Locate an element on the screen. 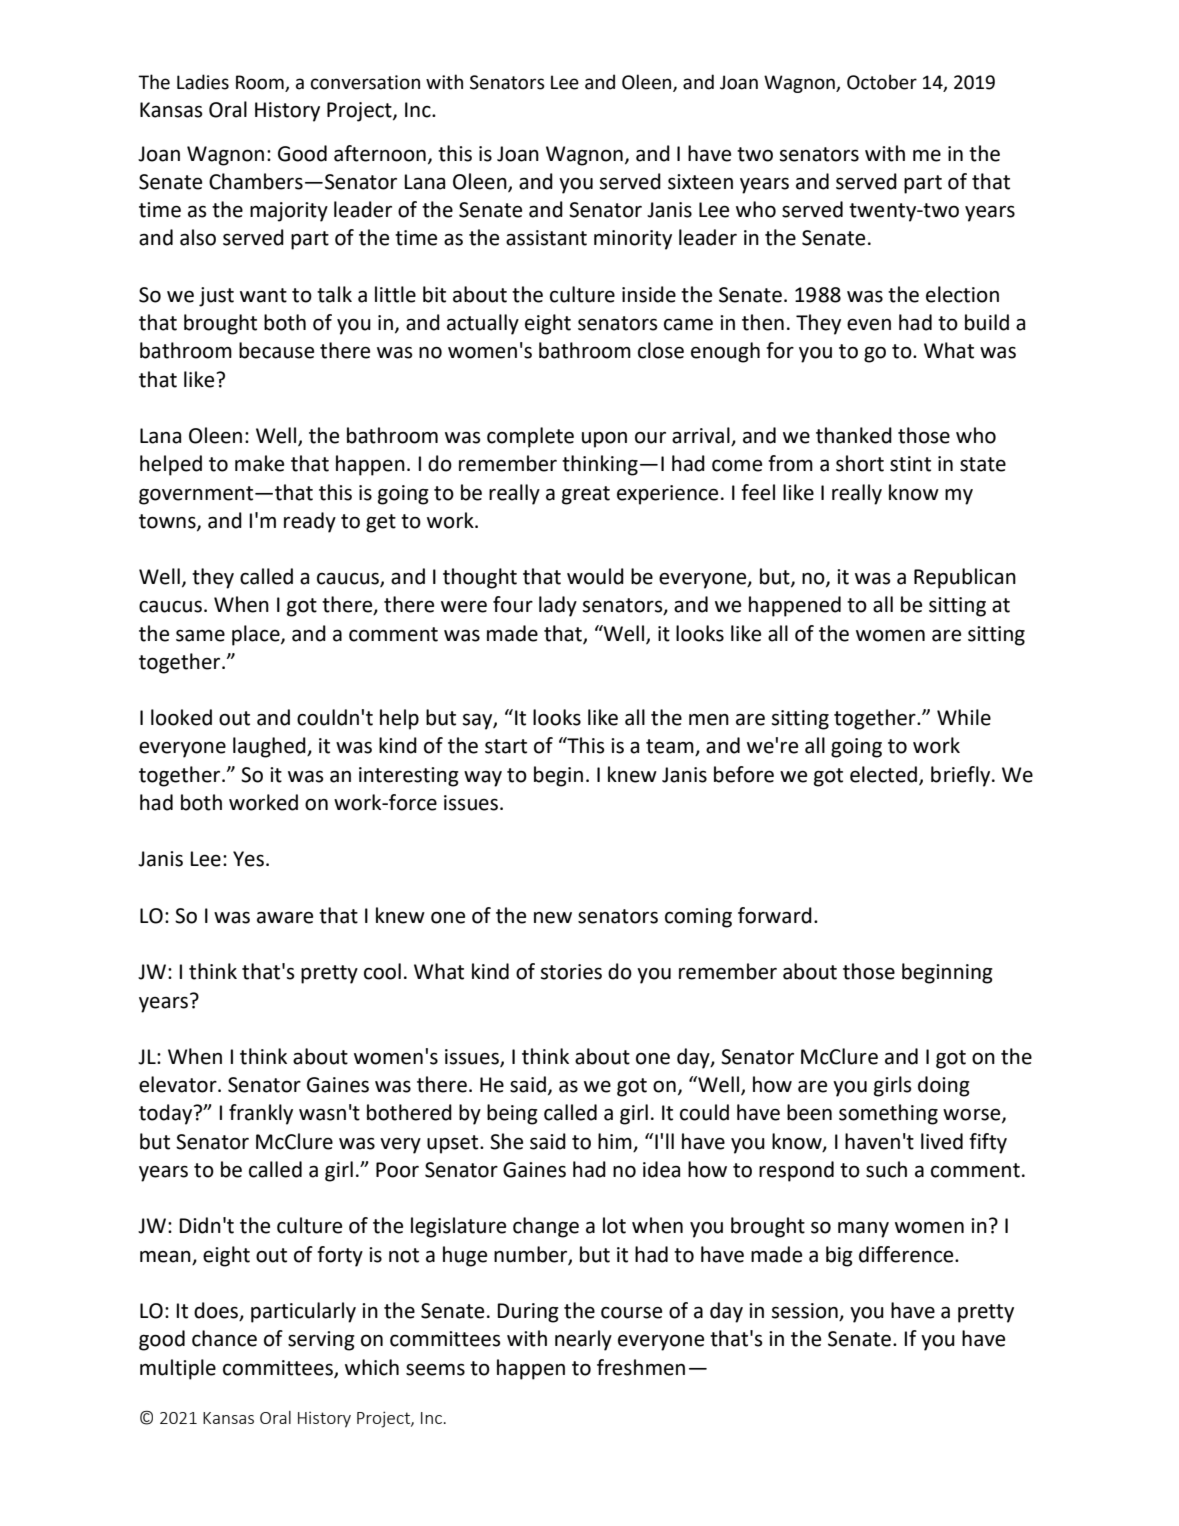 The height and width of the screenshot is (1526, 1179). laughed is located at coordinates (270, 747).
